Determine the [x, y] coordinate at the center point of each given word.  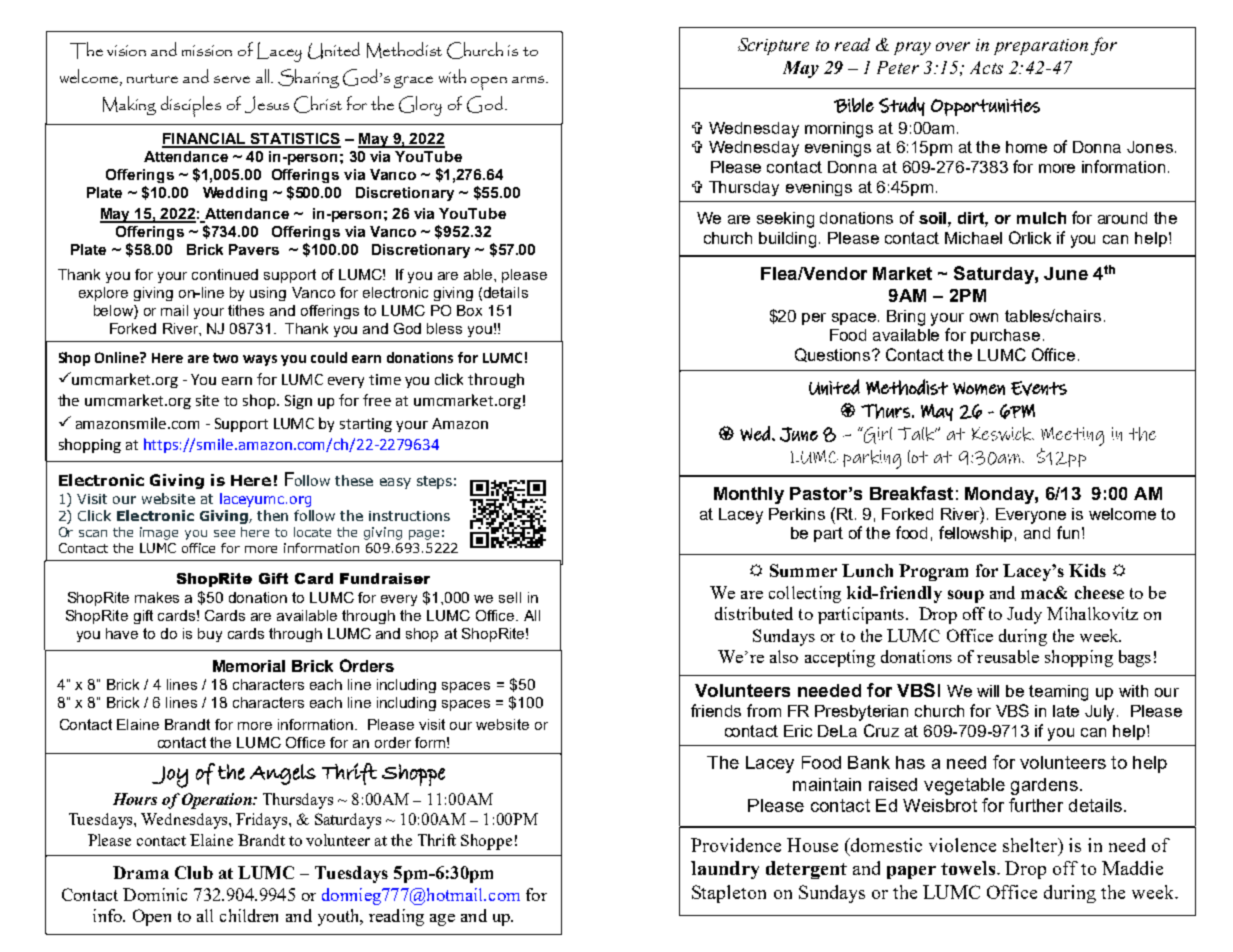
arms [529, 79]
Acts [986, 67]
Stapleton [729, 894]
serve [232, 79]
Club [194, 872]
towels [968, 868]
